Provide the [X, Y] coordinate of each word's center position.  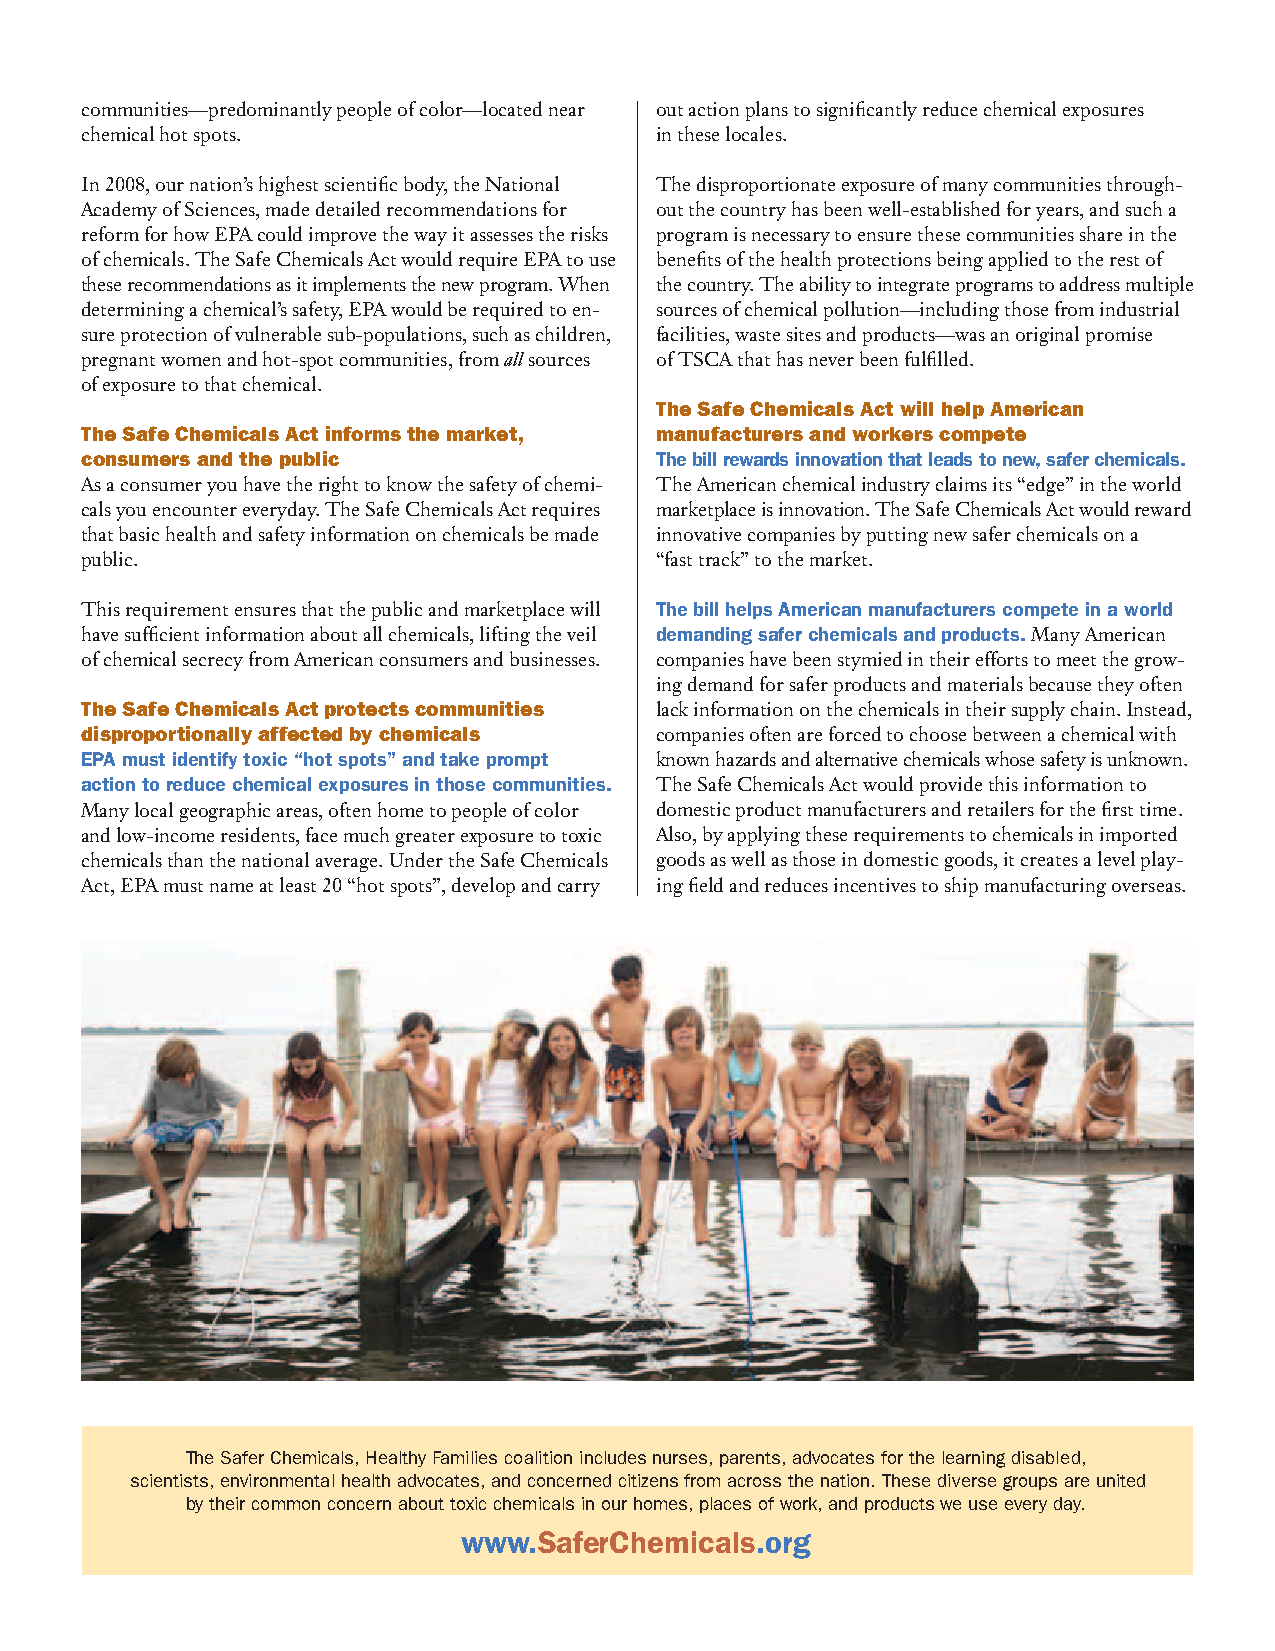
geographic [225, 812]
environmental [277, 1480]
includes [613, 1457]
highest [288, 186]
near [567, 111]
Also [675, 835]
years [1058, 214]
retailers [1001, 808]
